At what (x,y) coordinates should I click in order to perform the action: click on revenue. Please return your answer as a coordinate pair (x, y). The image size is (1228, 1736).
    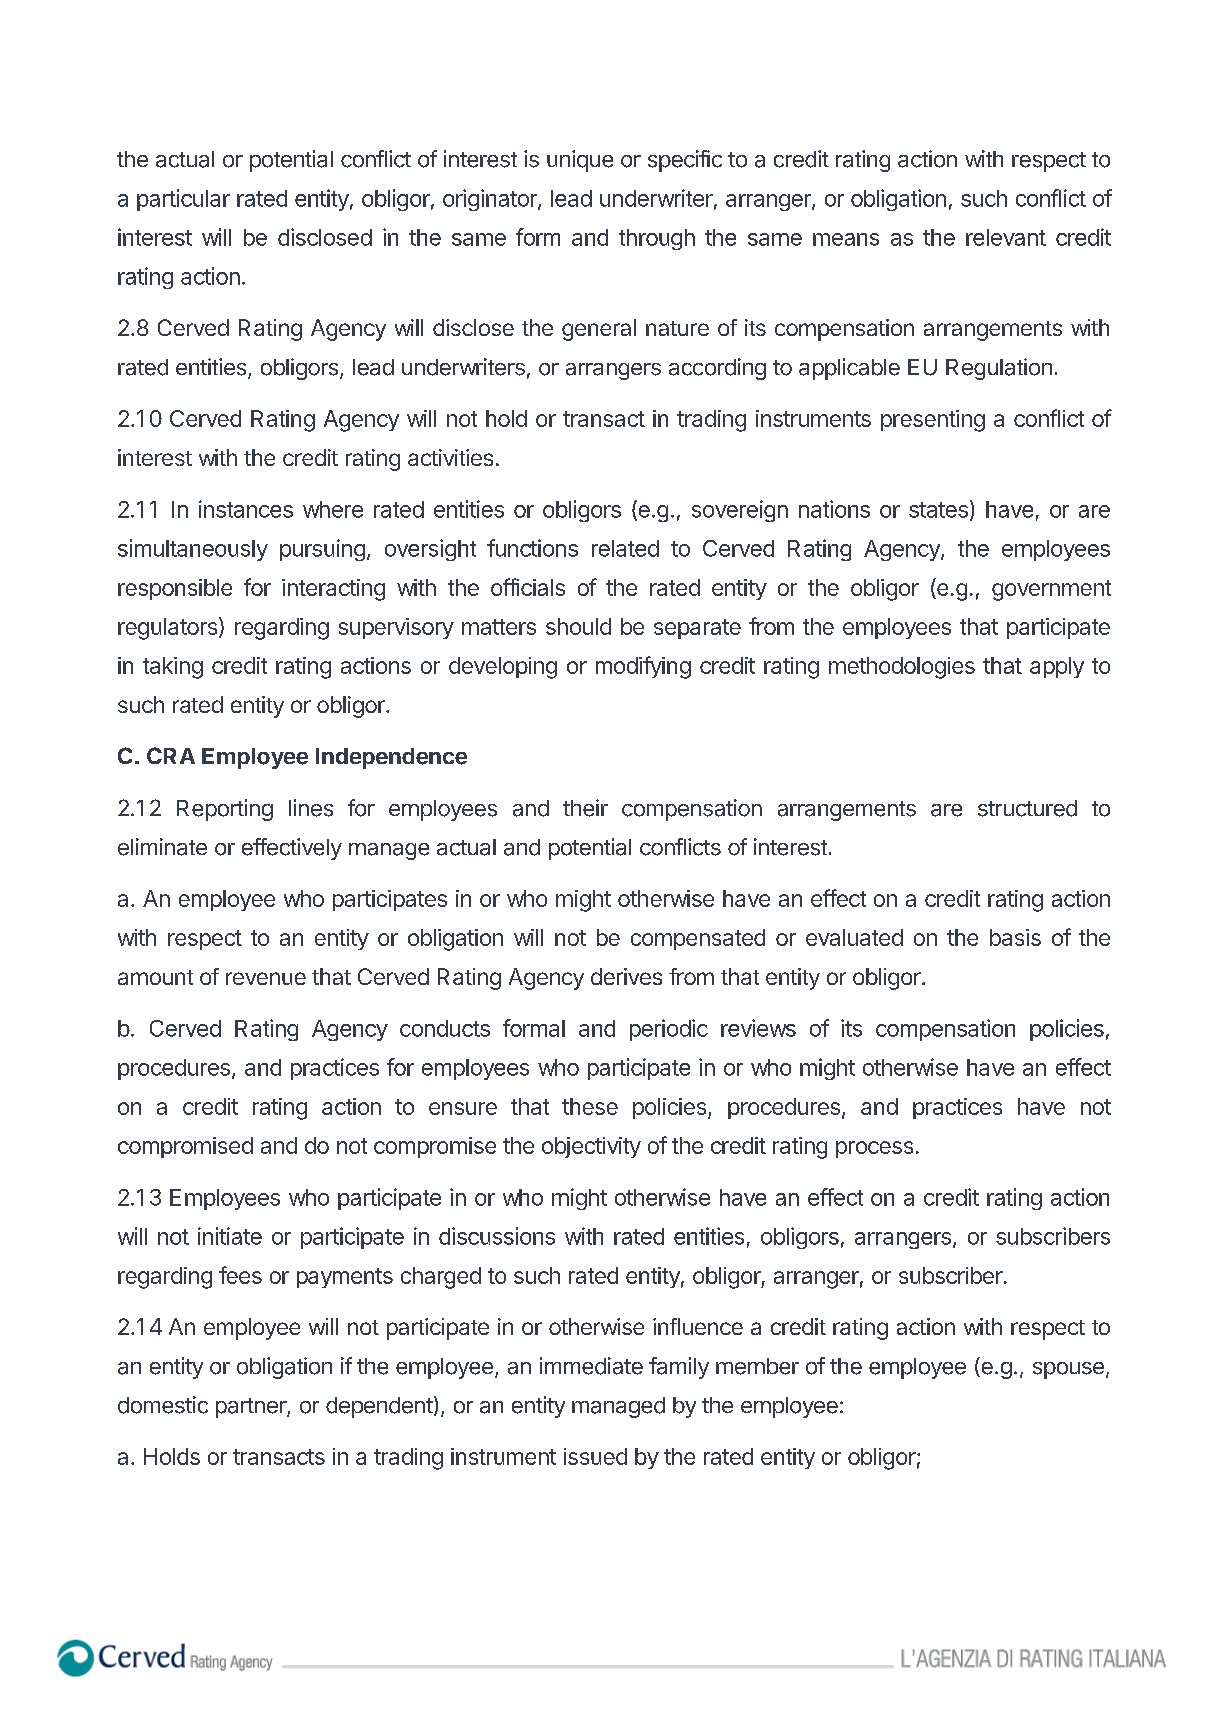
    Looking at the image, I should click on (266, 978).
